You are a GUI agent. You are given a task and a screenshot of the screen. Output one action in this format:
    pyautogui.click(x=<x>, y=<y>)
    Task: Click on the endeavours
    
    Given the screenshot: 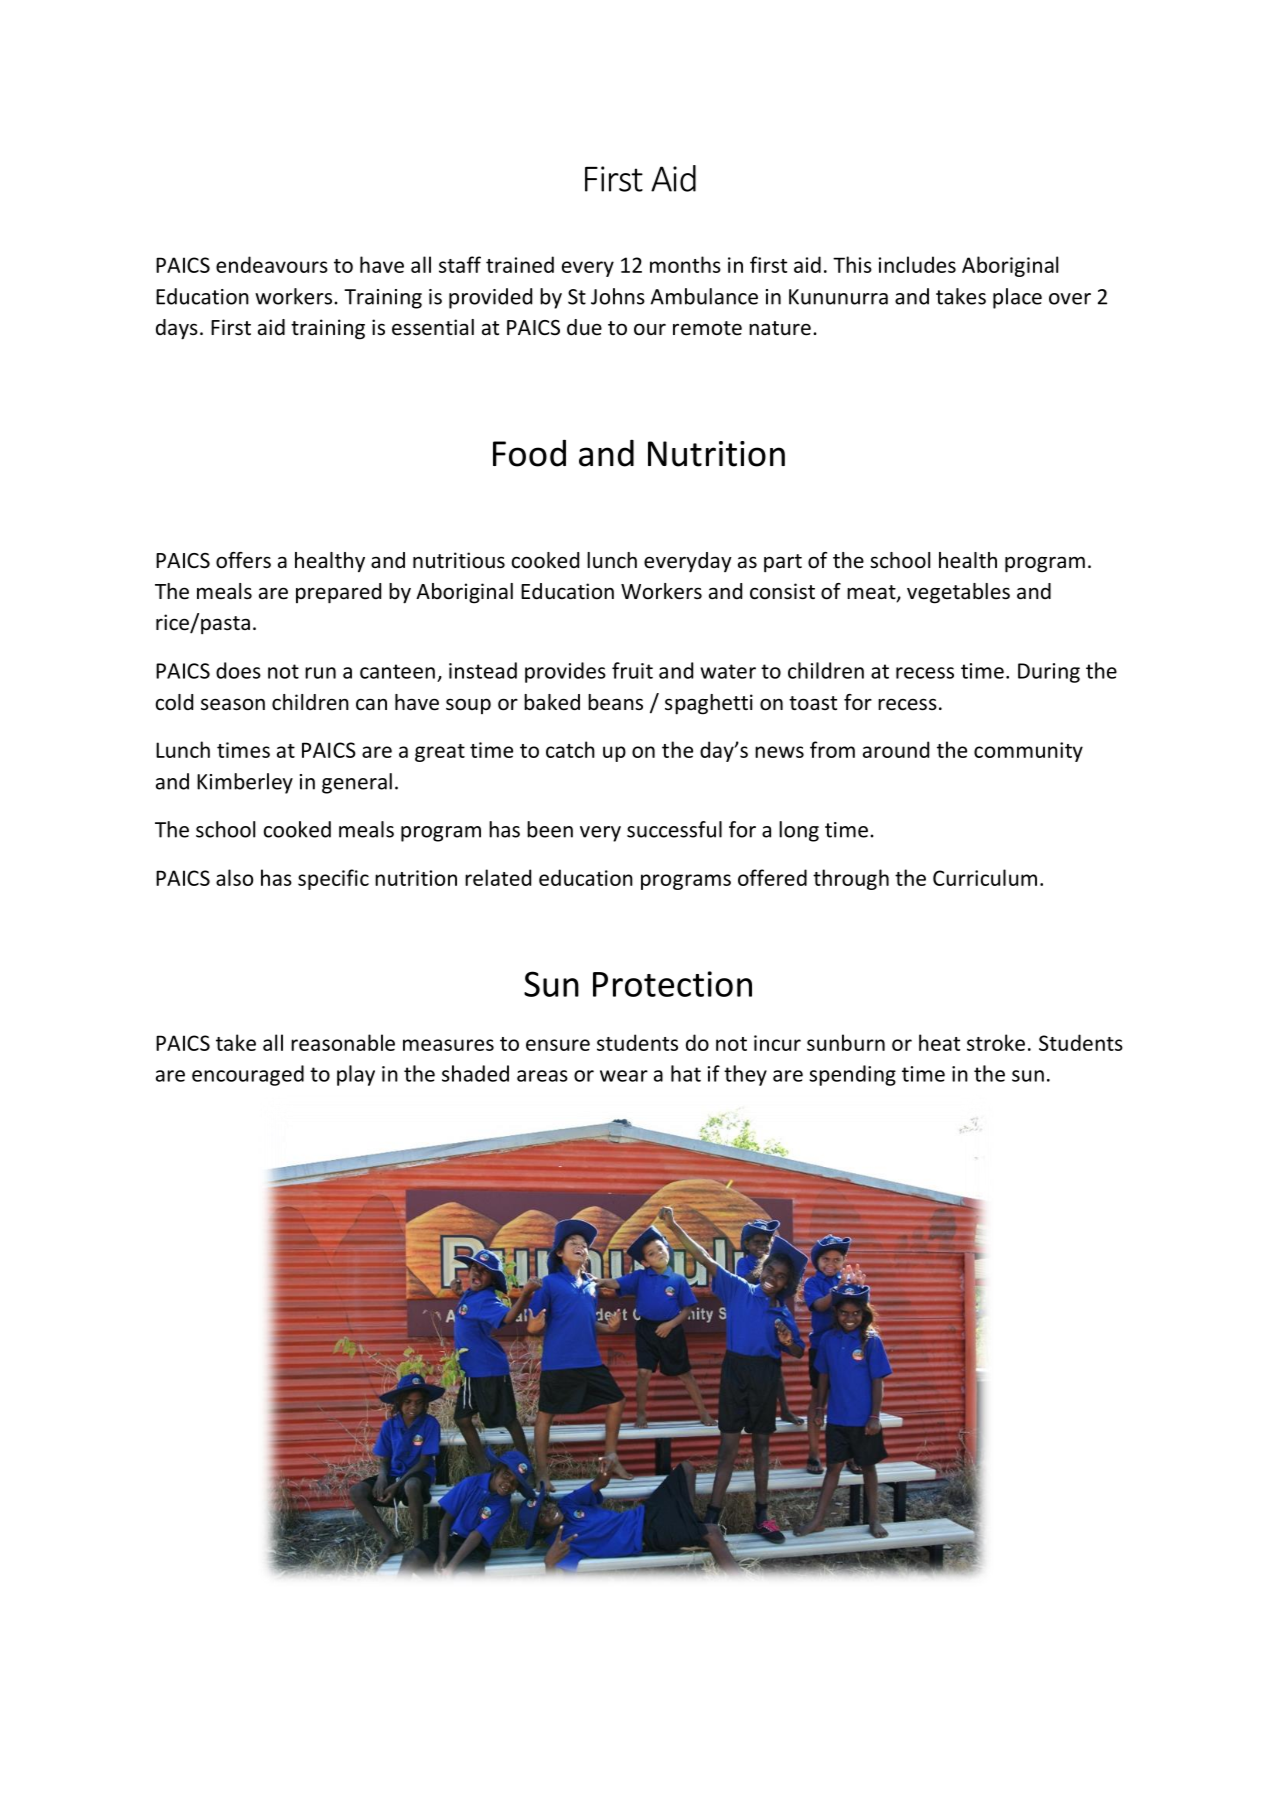 What is the action you would take?
    pyautogui.click(x=272, y=264)
